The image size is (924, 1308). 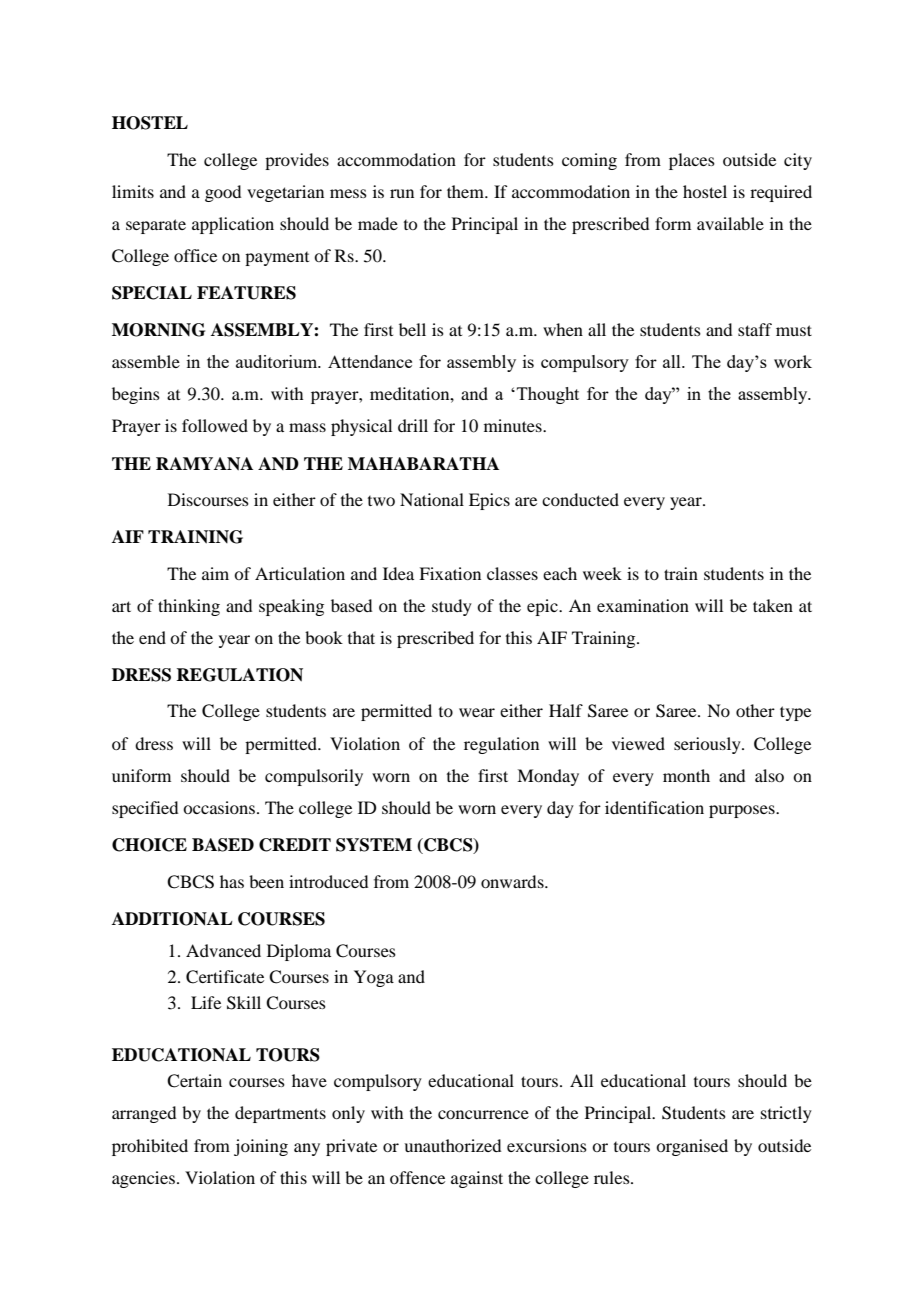 What do you see at coordinates (743, 811) in the screenshot?
I see `purposes` at bounding box center [743, 811].
